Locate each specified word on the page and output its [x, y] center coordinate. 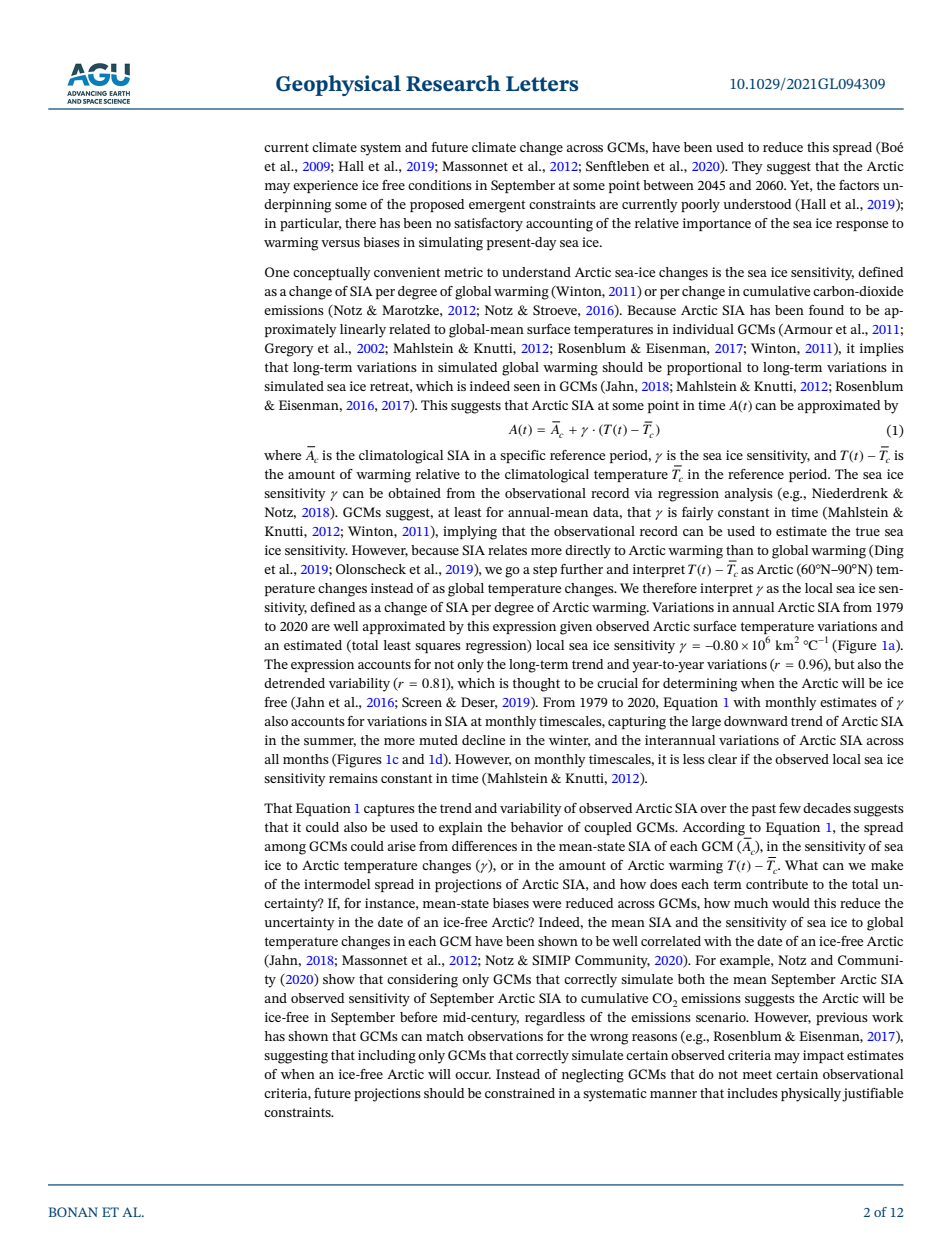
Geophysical [338, 85]
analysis [748, 495]
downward [756, 721]
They [747, 168]
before [418, 1017]
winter [570, 741]
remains [353, 778]
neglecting [593, 1076]
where [282, 455]
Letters [542, 84]
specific [523, 456]
